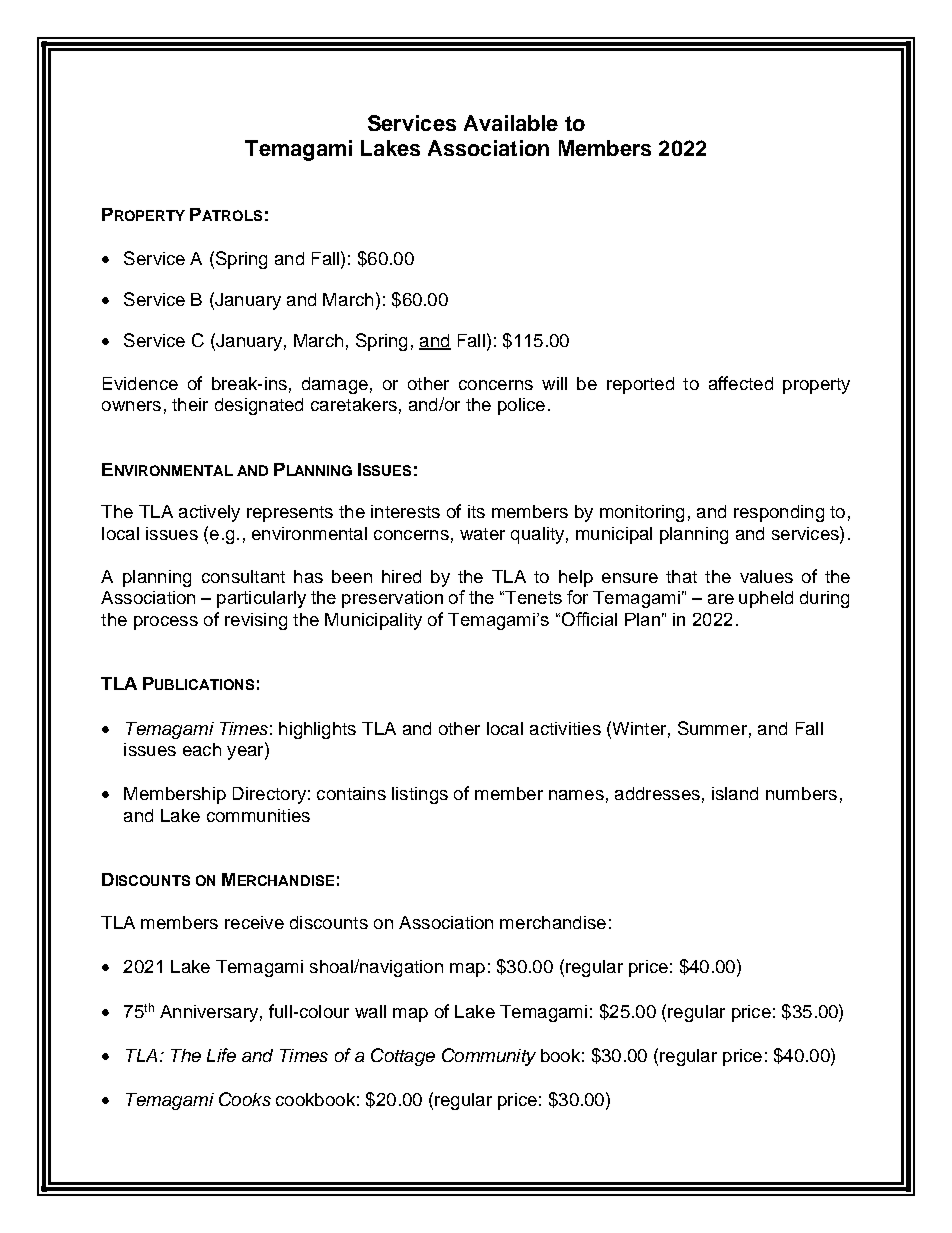 The width and height of the page is (952, 1233). I want to click on will, so click(554, 383).
